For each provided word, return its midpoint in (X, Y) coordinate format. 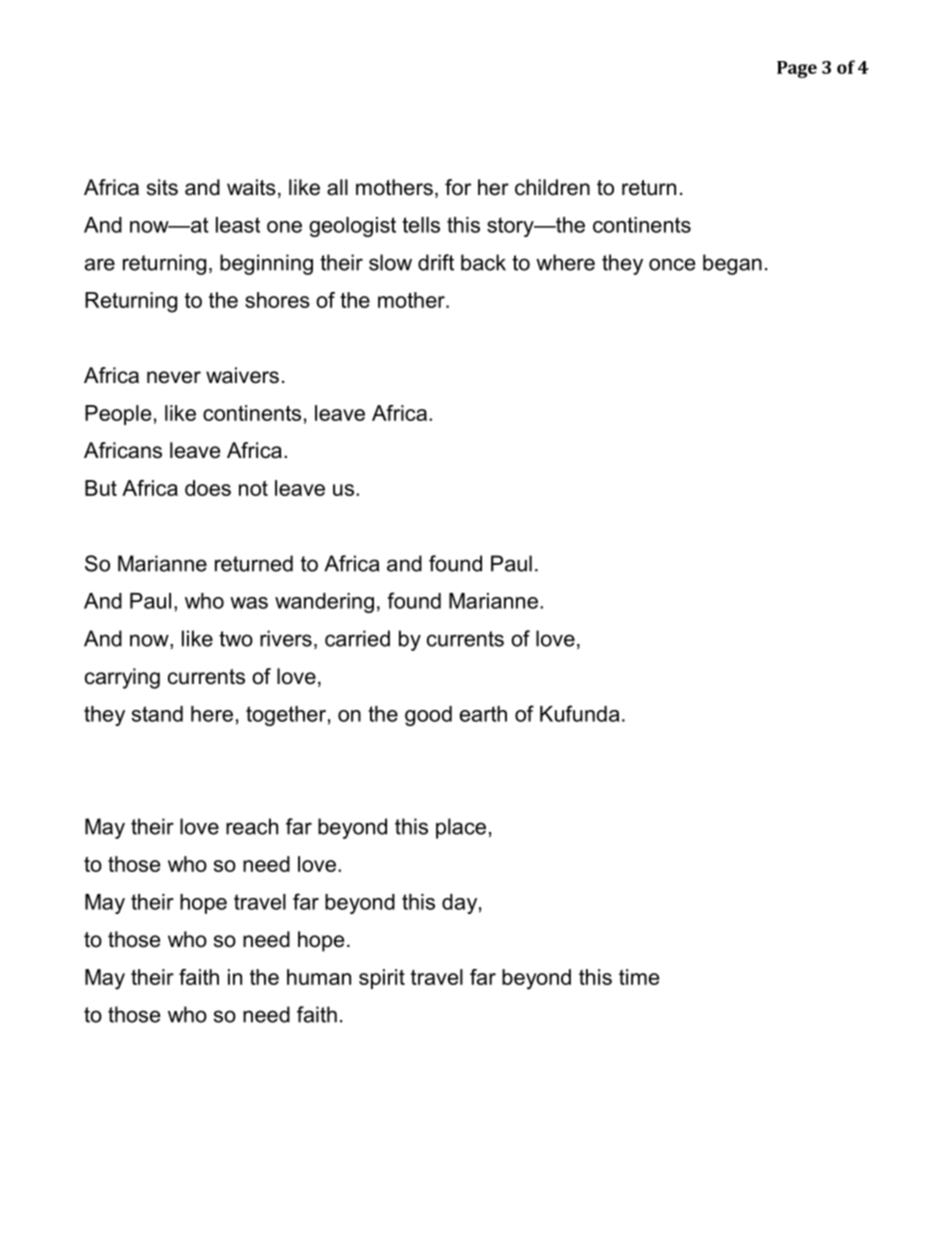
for (458, 187)
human (319, 977)
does (208, 488)
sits (162, 187)
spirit (382, 979)
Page (797, 69)
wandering (324, 603)
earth (483, 714)
